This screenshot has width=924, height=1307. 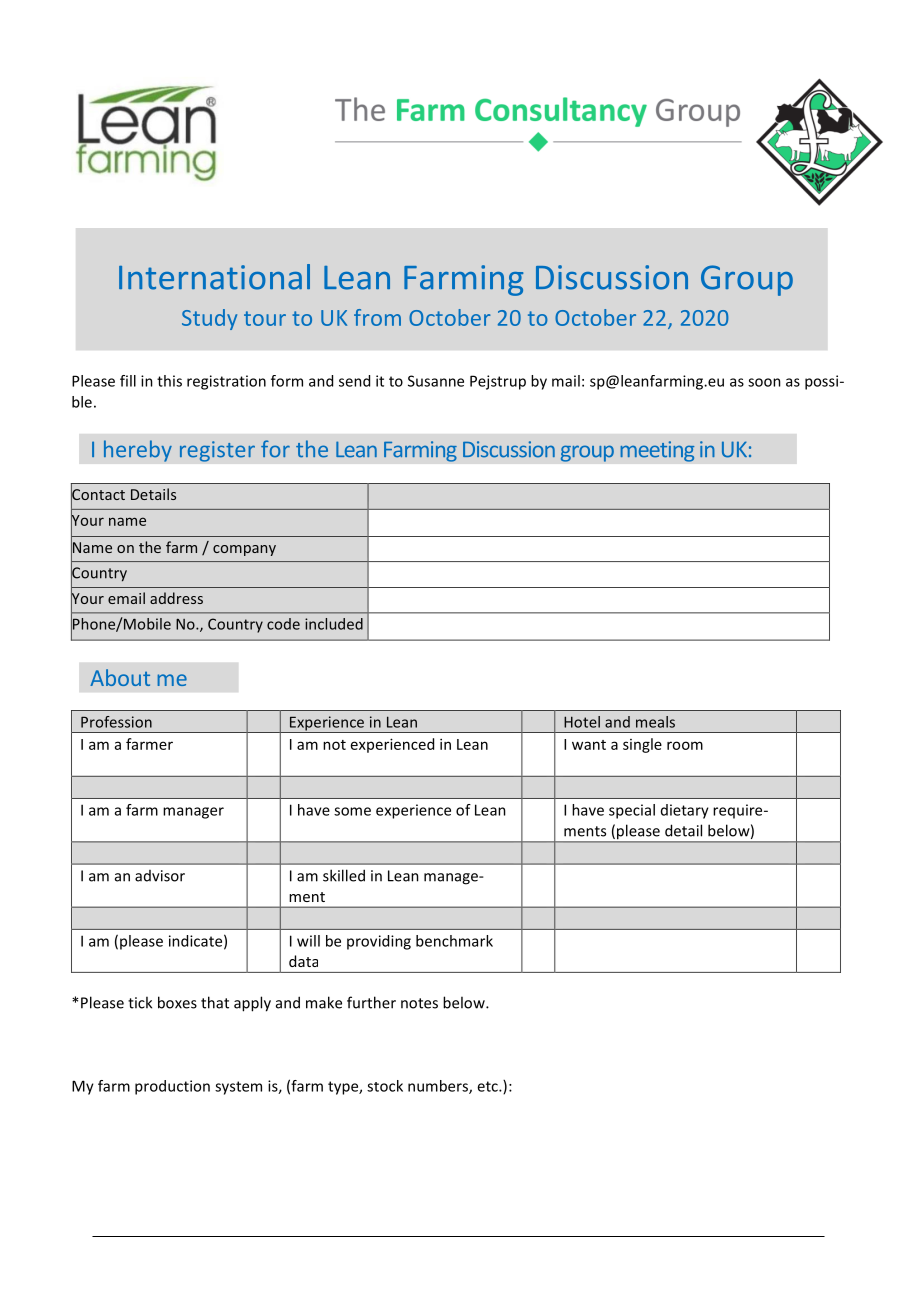 What do you see at coordinates (209, 319) in the screenshot?
I see `Study` at bounding box center [209, 319].
